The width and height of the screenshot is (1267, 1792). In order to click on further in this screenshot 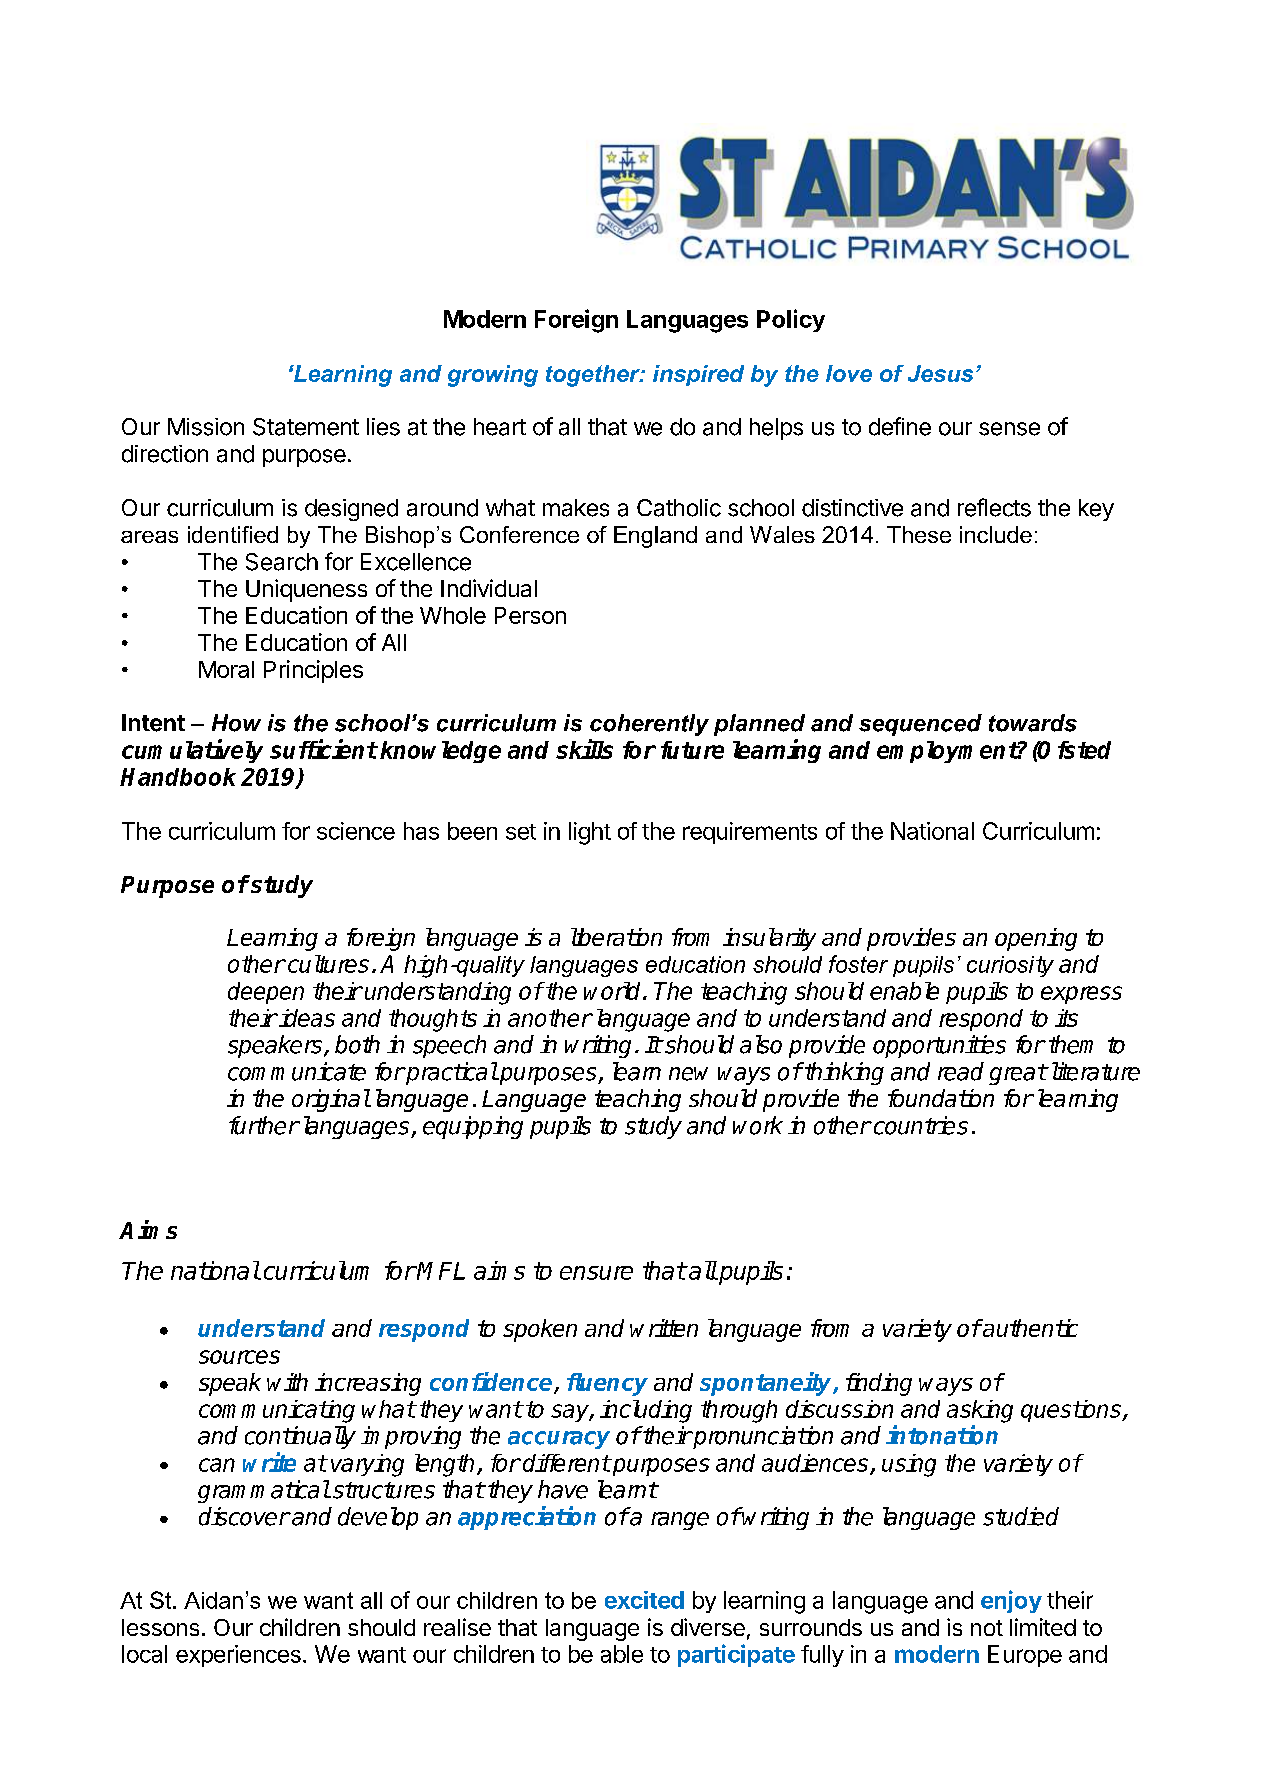, I will do `click(264, 1125)`.
